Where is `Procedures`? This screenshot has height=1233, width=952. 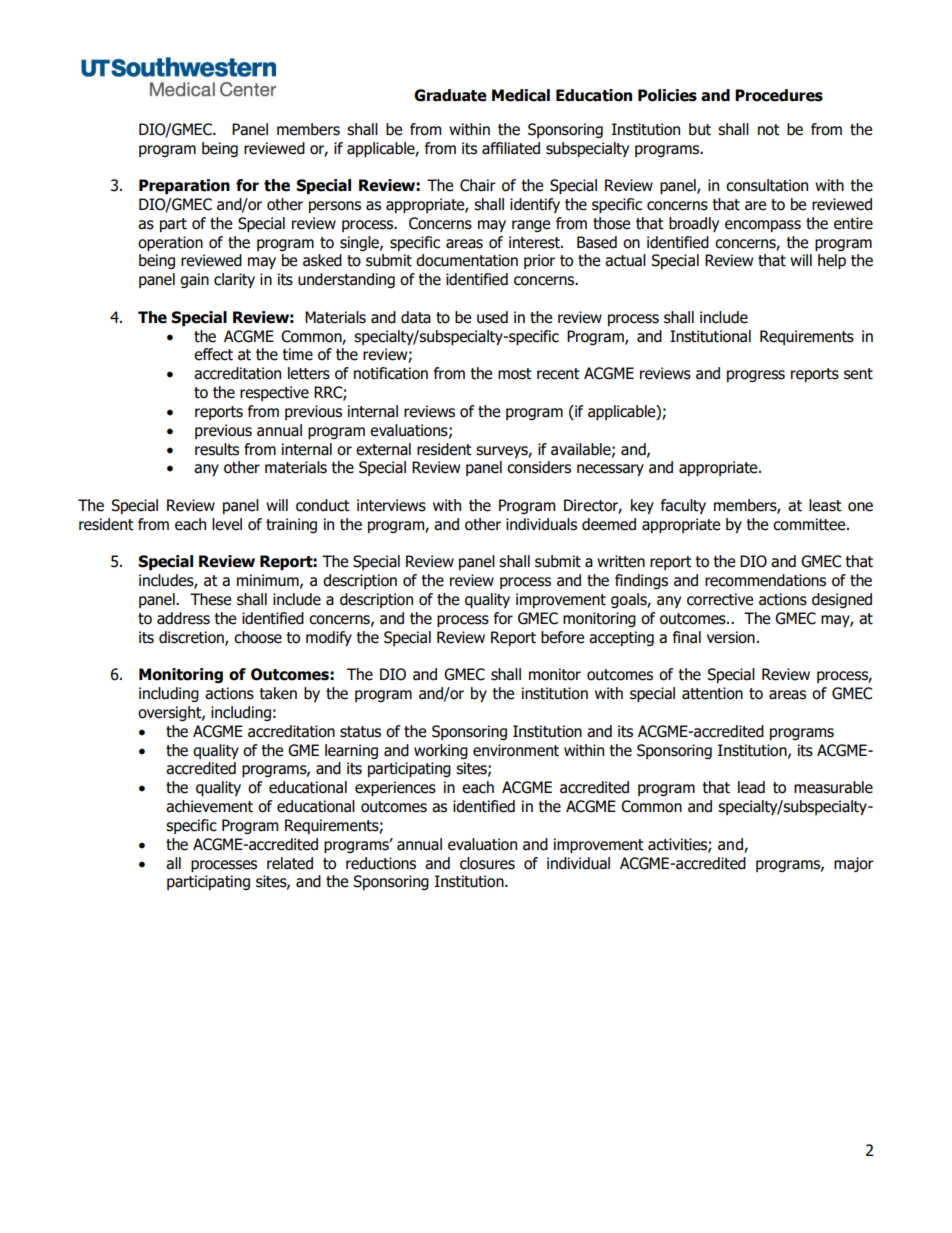
Procedures is located at coordinates (779, 95).
